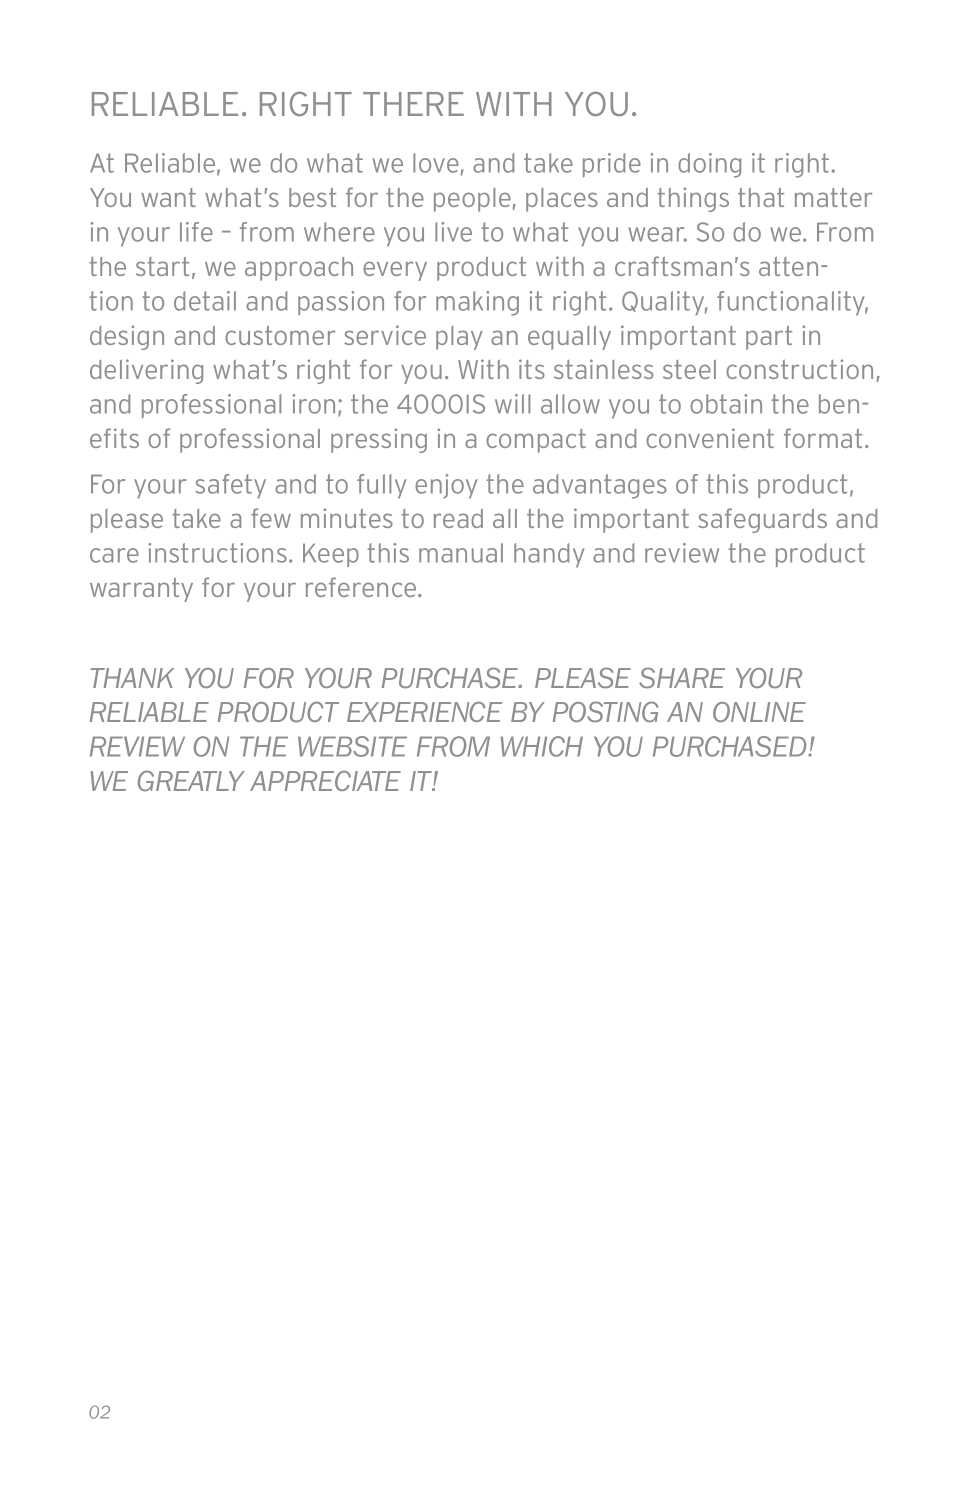 The width and height of the document is (974, 1505). Describe the element at coordinates (168, 197) in the document. I see `want` at that location.
